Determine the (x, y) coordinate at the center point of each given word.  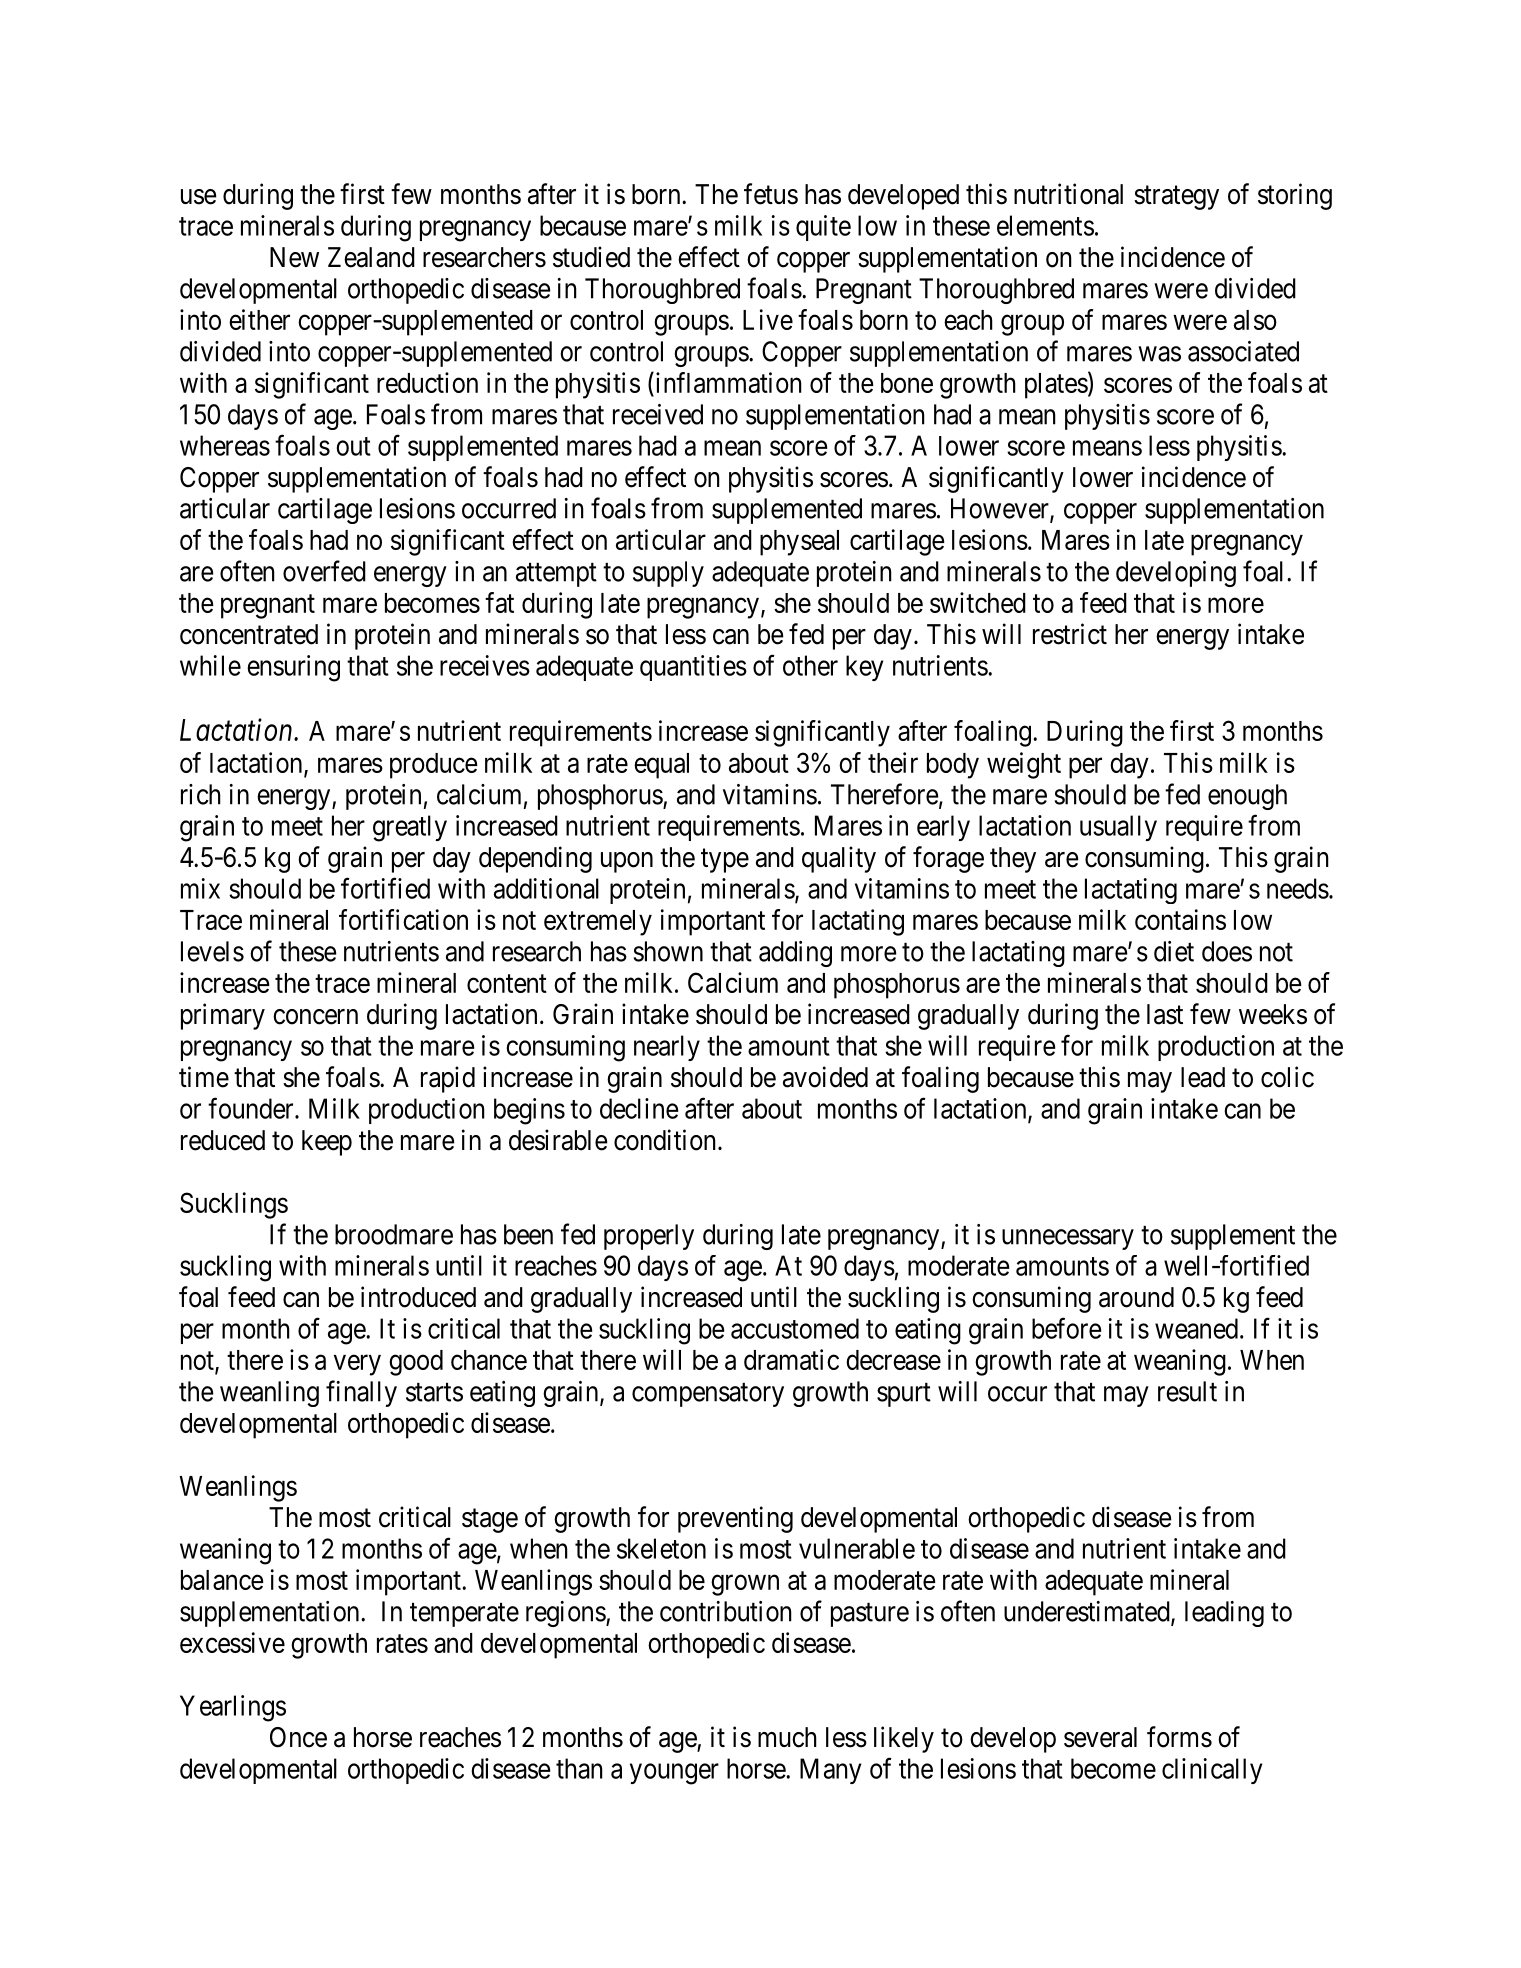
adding (795, 954)
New (294, 257)
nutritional (1068, 194)
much (787, 1737)
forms (1179, 1737)
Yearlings (233, 1708)
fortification (403, 919)
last (1165, 1014)
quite (823, 228)
